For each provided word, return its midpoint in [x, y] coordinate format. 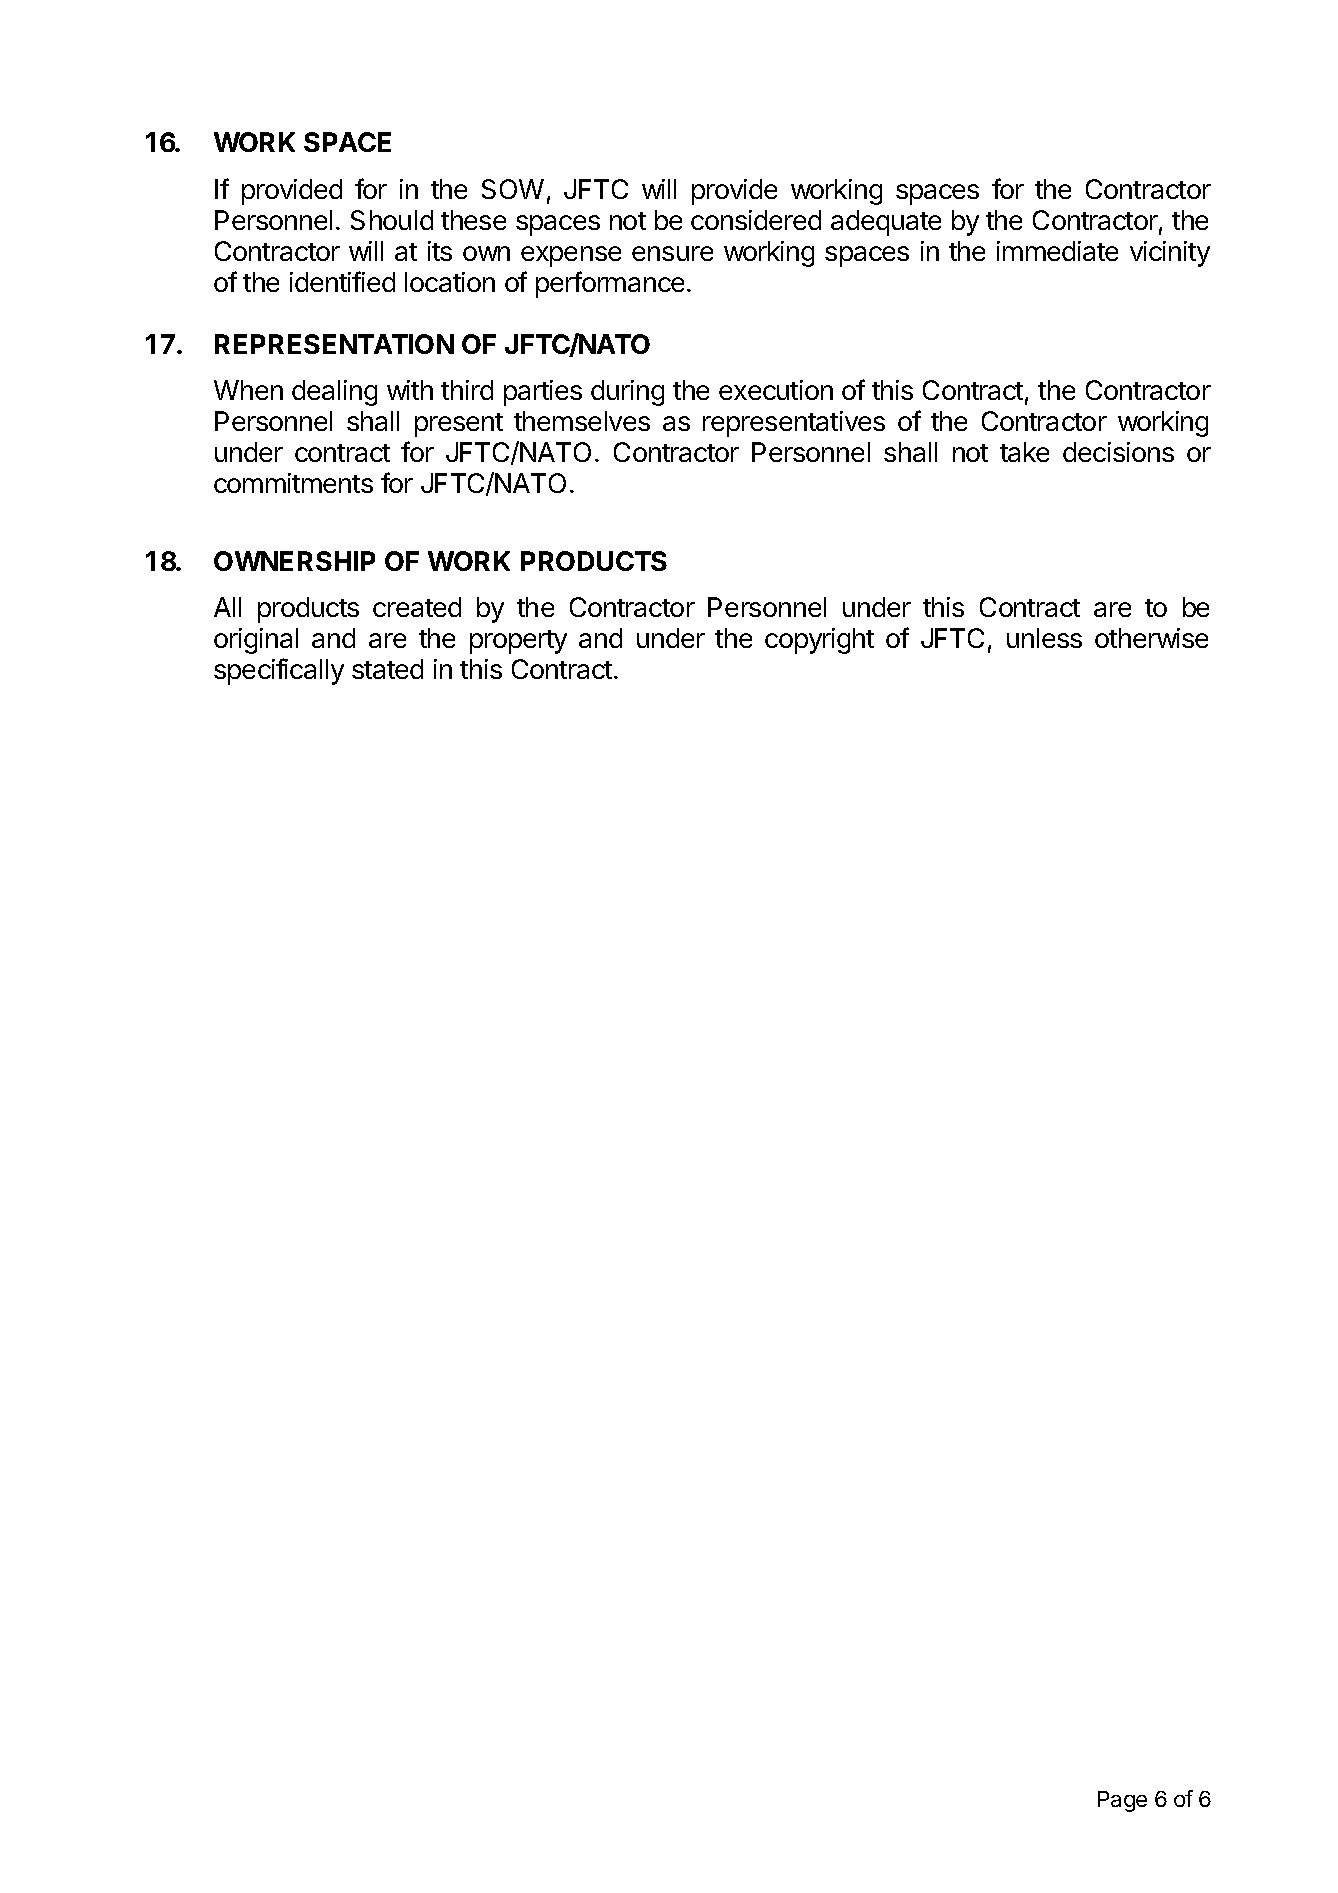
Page [1122, 1801]
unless [1044, 638]
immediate [1057, 251]
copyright [819, 641]
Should [392, 220]
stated [387, 669]
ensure [672, 253]
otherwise [1151, 638]
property [518, 642]
